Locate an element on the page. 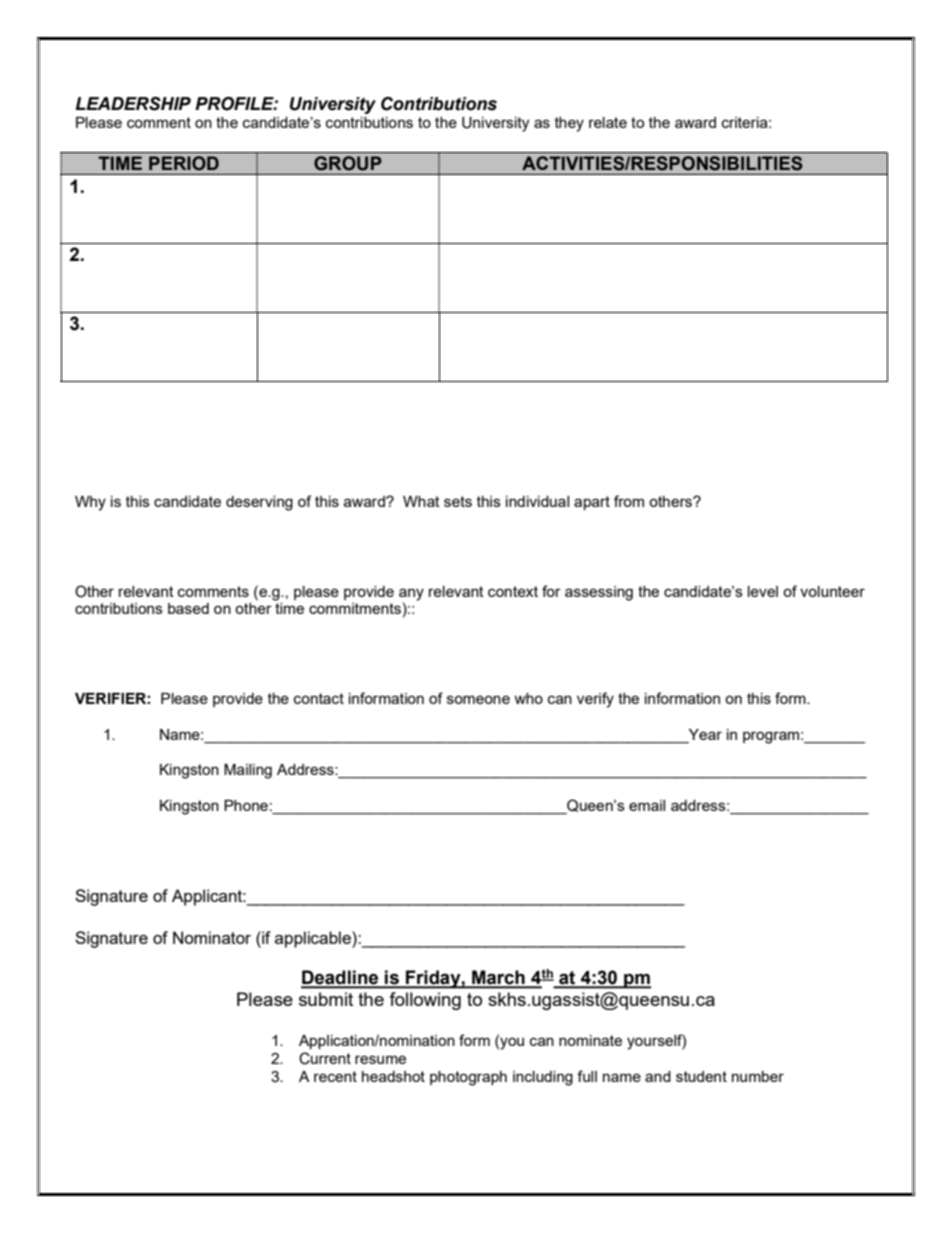 The height and width of the page is (1233, 952). based is located at coordinates (188, 608).
